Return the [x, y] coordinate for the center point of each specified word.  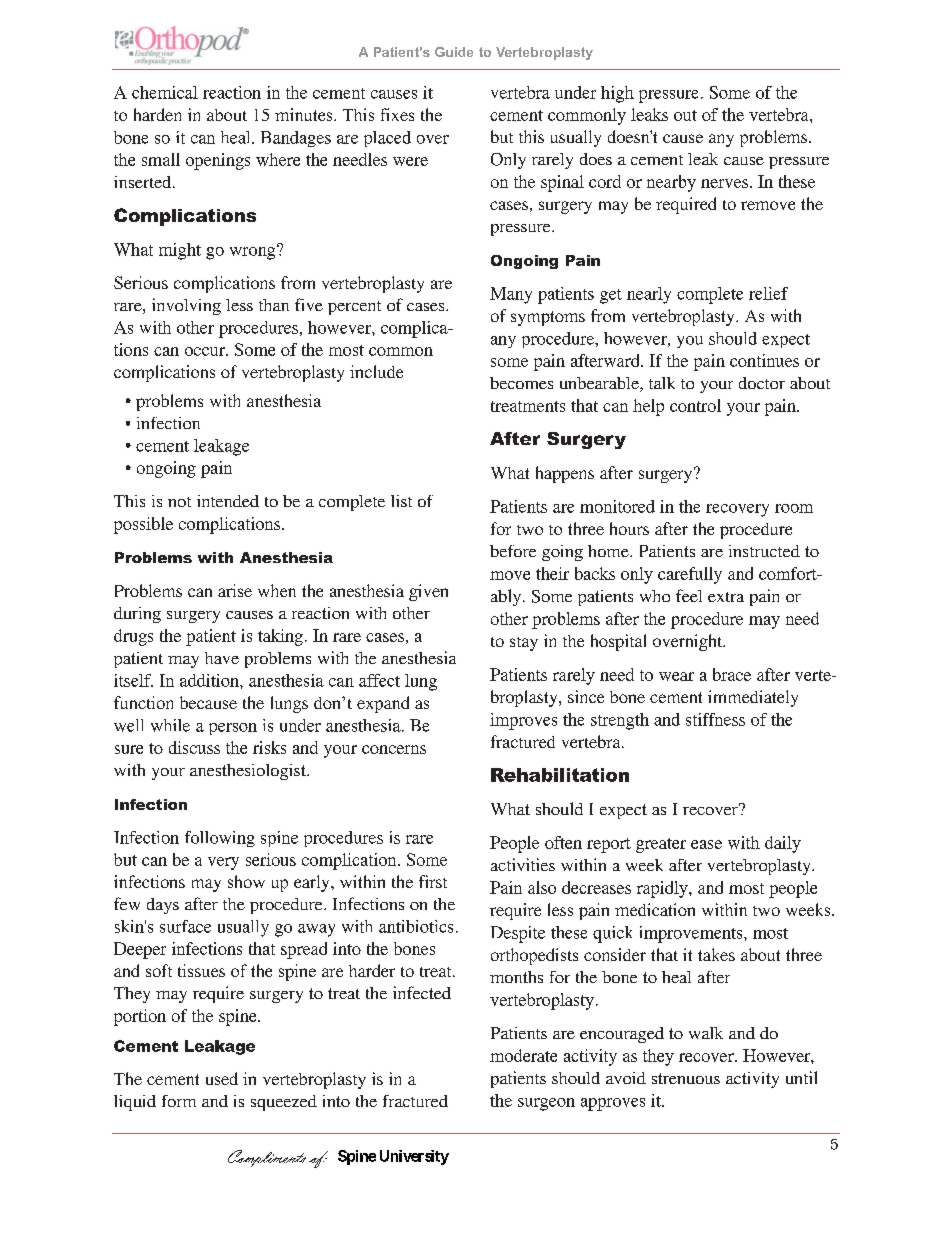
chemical [165, 92]
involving [186, 306]
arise [235, 590]
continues [764, 360]
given [428, 592]
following [220, 839]
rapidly [663, 889]
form [179, 1101]
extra [726, 597]
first [433, 881]
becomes [521, 383]
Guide [454, 52]
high [617, 94]
